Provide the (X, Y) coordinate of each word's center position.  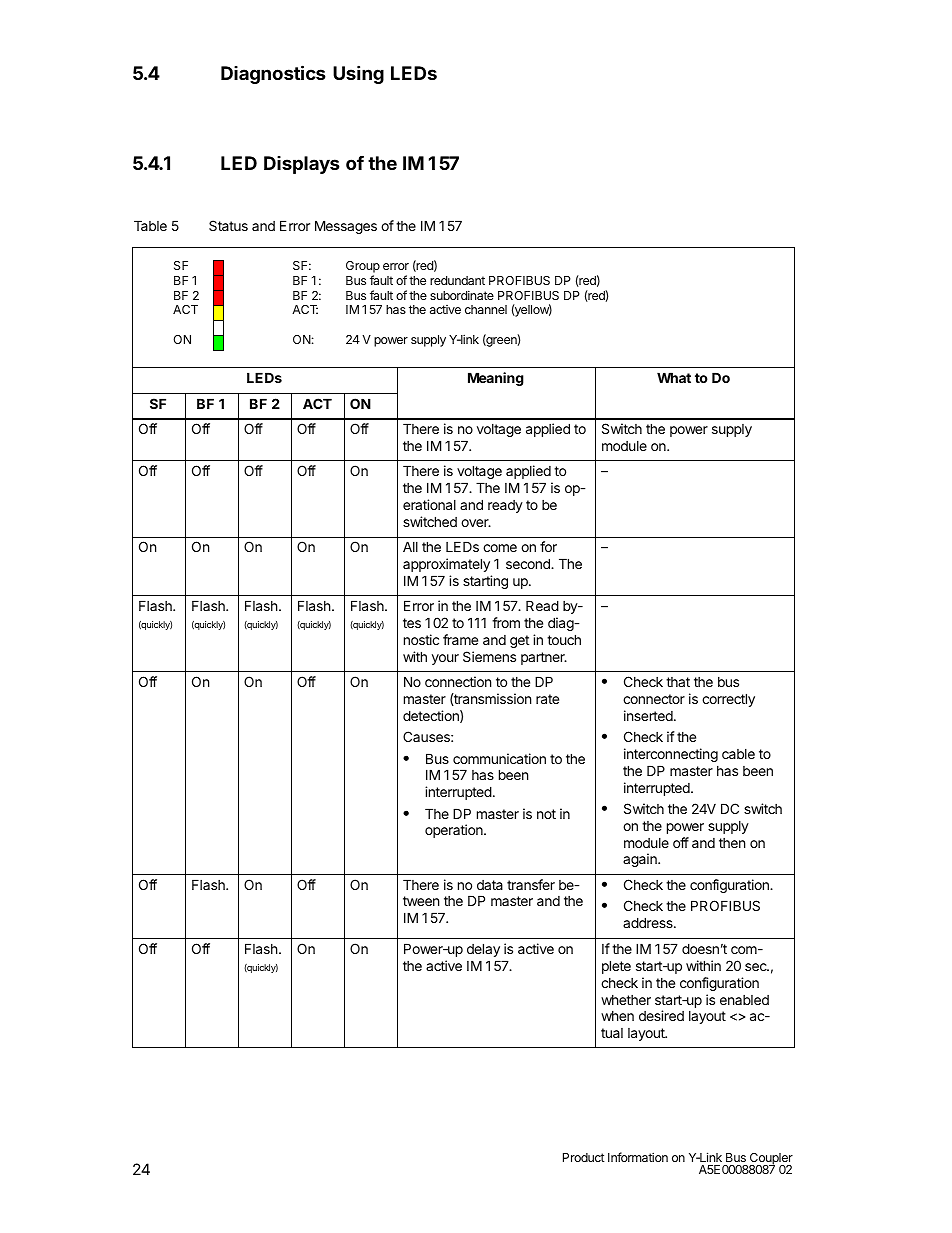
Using (358, 74)
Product (584, 1157)
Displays (302, 165)
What (674, 377)
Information (638, 1157)
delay (483, 950)
